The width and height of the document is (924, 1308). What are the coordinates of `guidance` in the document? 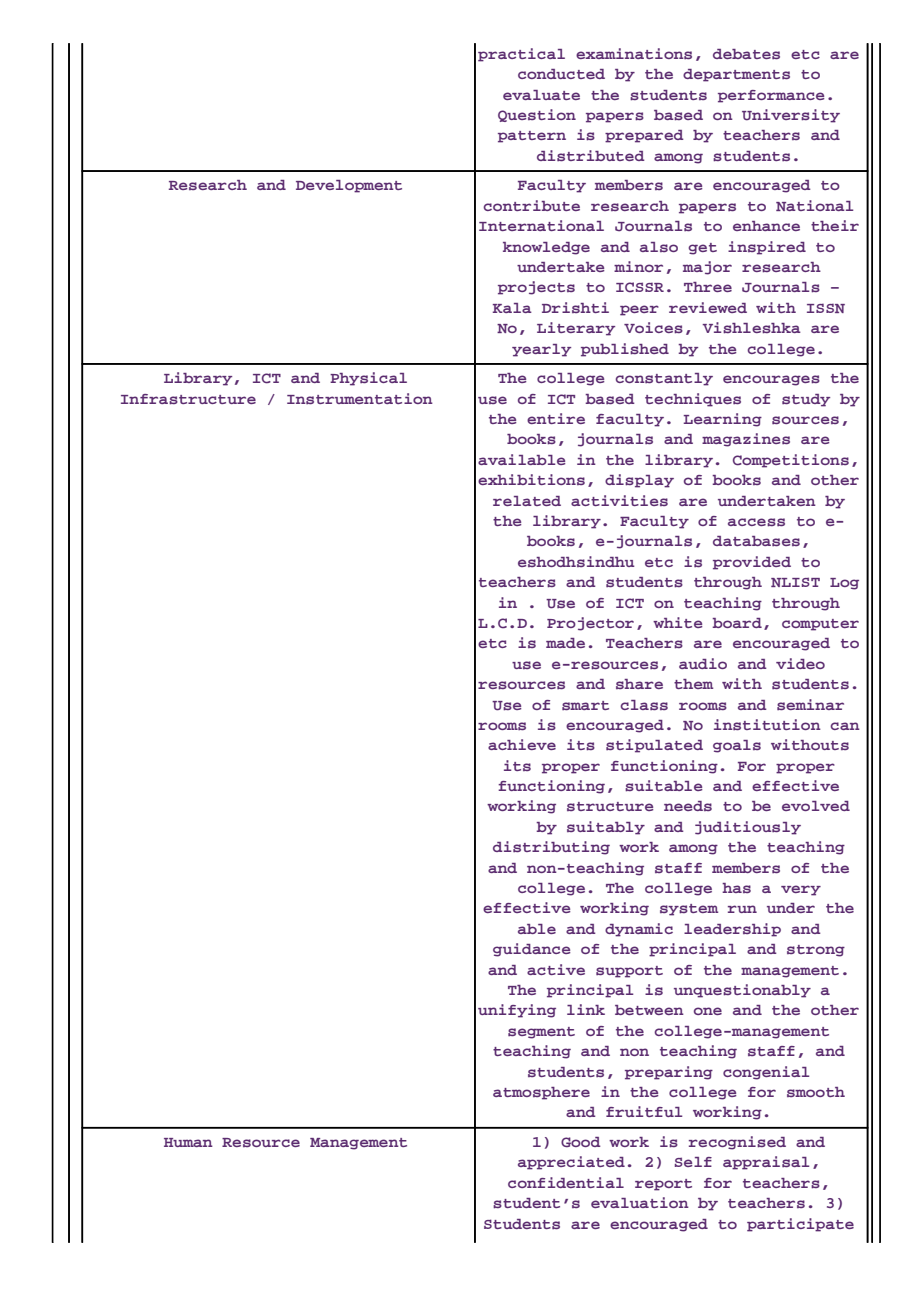 It's located at (532, 950).
